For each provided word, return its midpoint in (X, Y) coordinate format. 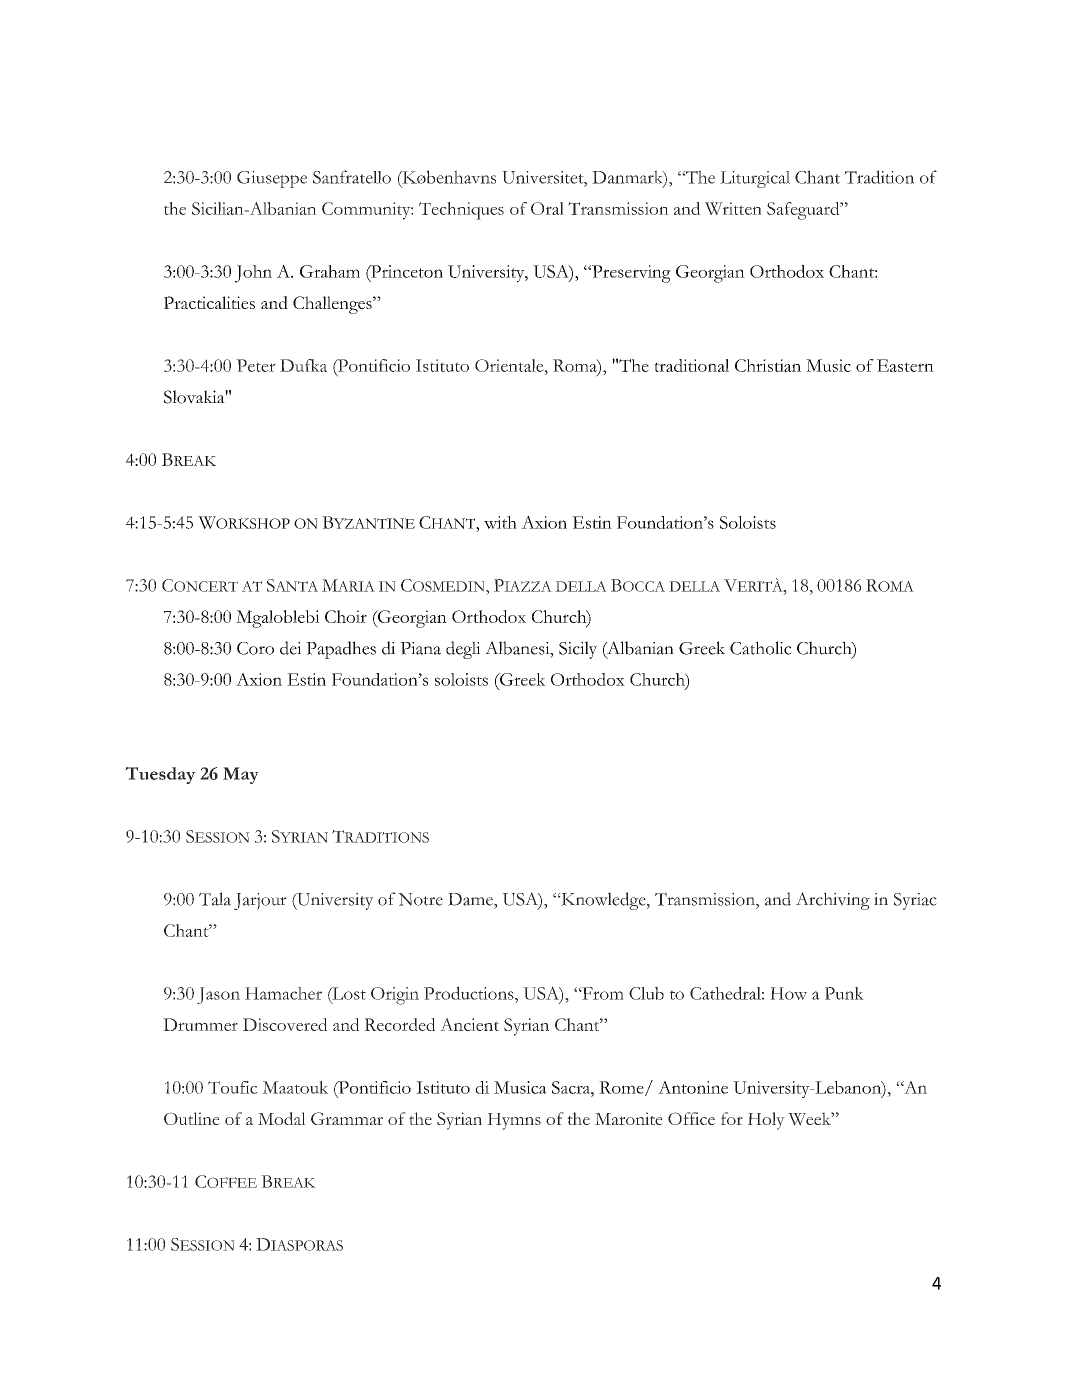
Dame (471, 899)
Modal (282, 1118)
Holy (766, 1121)
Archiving (833, 901)
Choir (346, 616)
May (241, 775)
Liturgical (755, 179)
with (500, 522)
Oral (547, 208)
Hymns (514, 1121)
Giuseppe (272, 179)
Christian (768, 365)
